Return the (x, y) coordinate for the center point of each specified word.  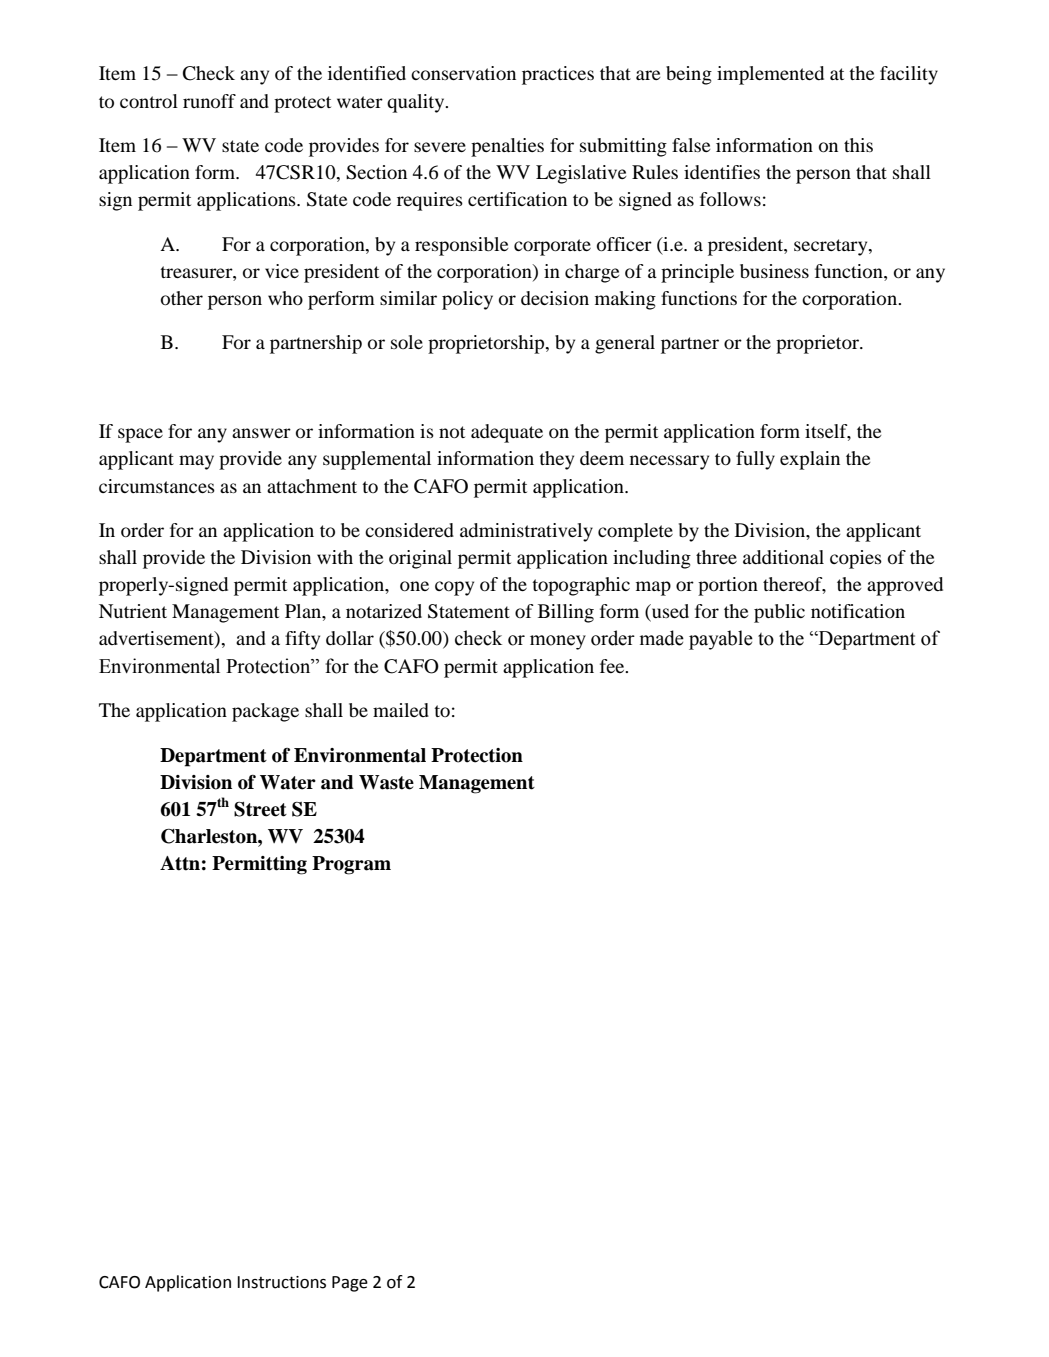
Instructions (281, 1282)
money (558, 642)
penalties (507, 147)
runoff (209, 101)
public (779, 613)
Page (350, 1284)
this (858, 145)
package (265, 712)
